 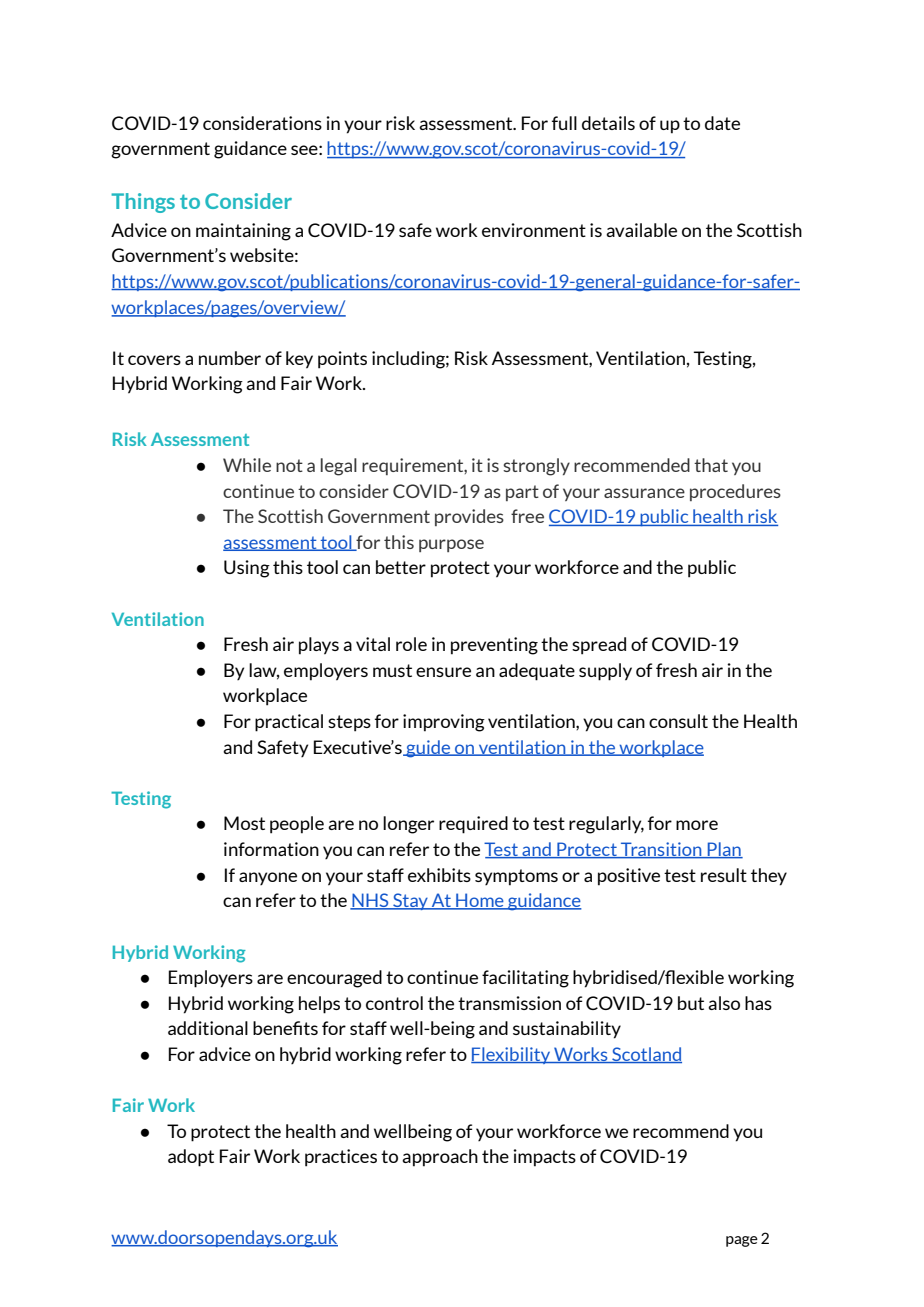 I want to click on Things, so click(x=143, y=203).
